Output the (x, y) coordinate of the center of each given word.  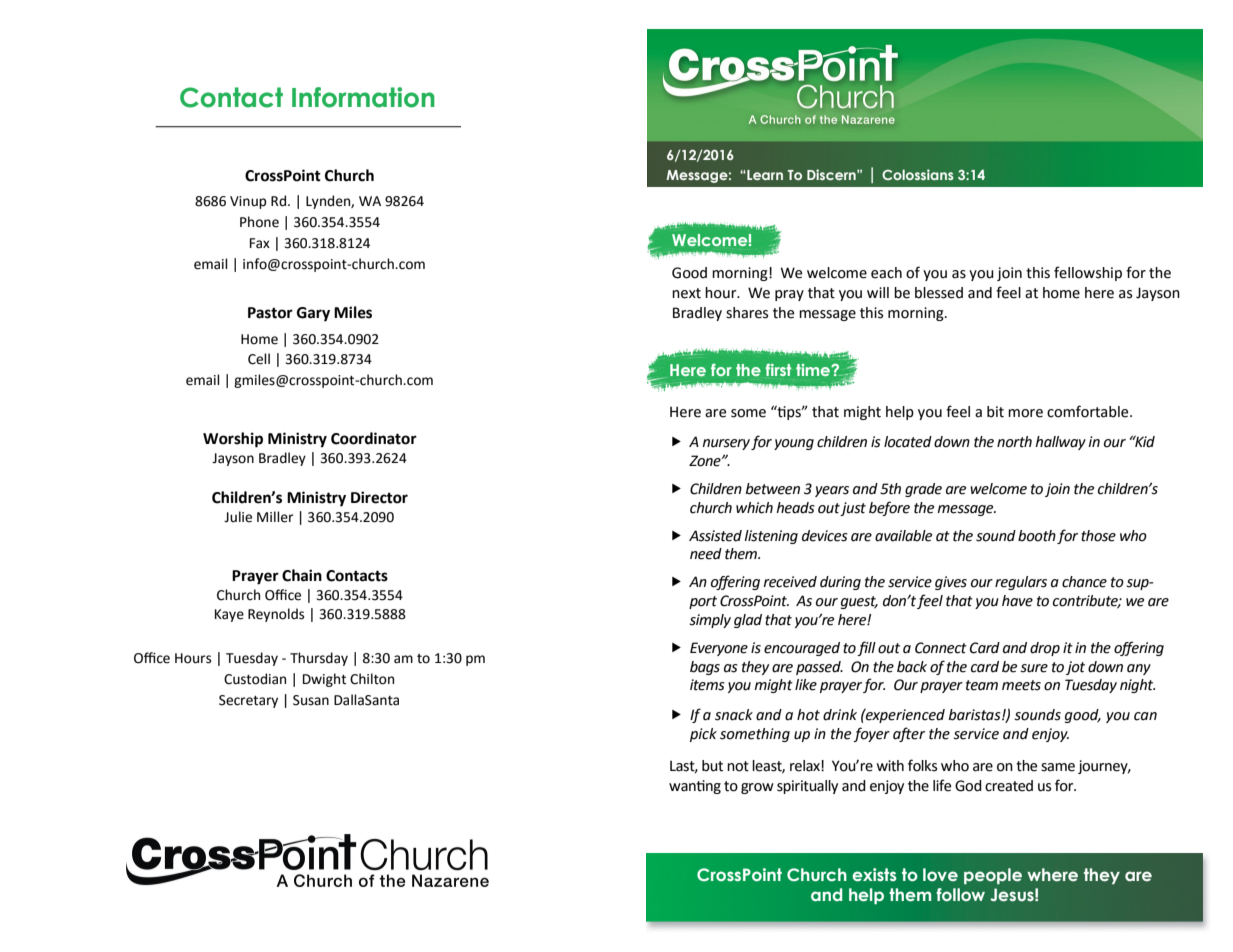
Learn (764, 175)
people (993, 876)
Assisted (715, 536)
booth (1037, 536)
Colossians (918, 174)
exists (874, 875)
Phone (259, 222)
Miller (275, 517)
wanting (695, 787)
